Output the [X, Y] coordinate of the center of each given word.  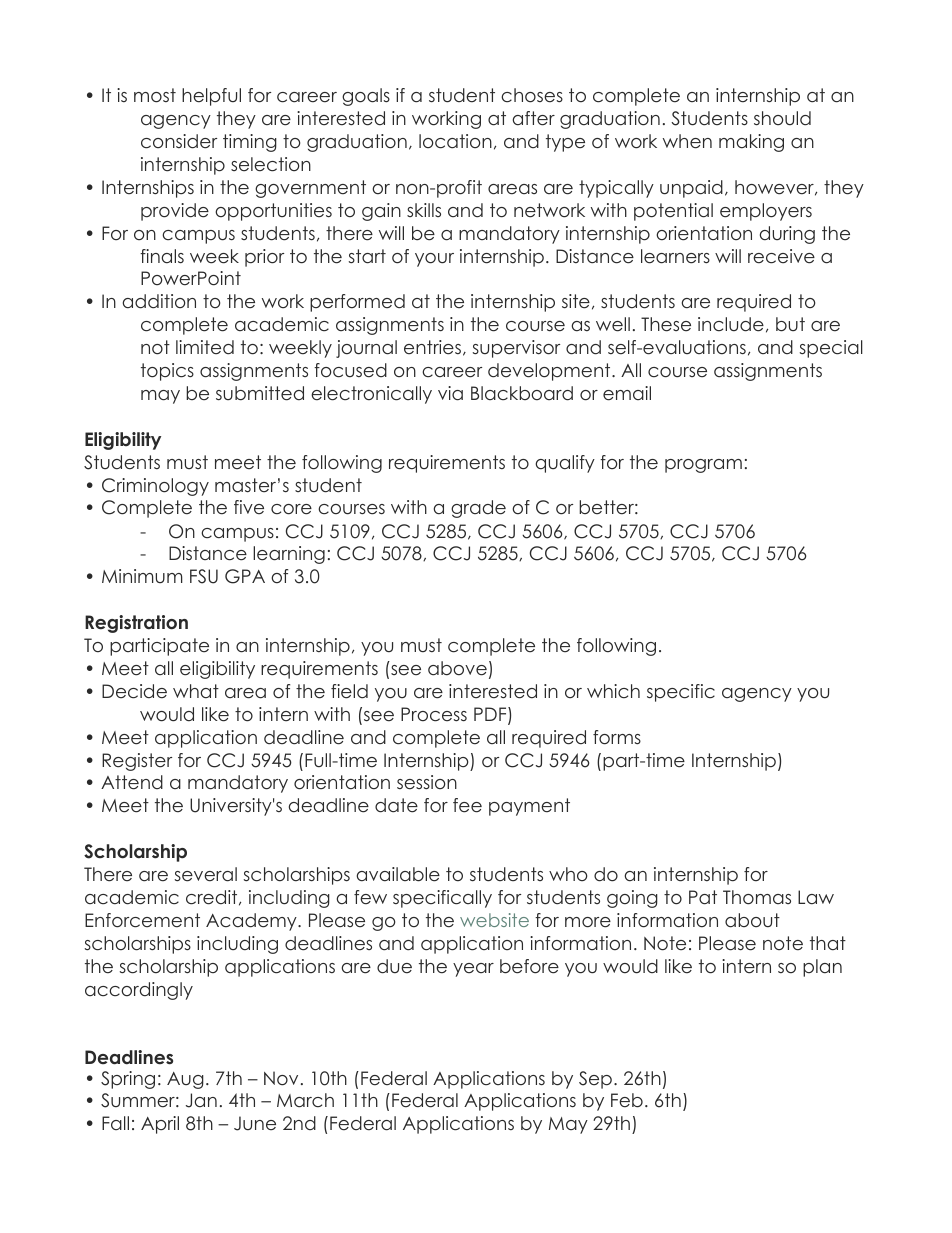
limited [205, 347]
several [206, 874]
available [398, 874]
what [196, 691]
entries [432, 347]
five [249, 507]
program [703, 466]
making [751, 143]
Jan [201, 1100]
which [613, 691]
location [455, 141]
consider [179, 141]
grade [478, 509]
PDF [491, 715]
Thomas [757, 897]
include [731, 324]
